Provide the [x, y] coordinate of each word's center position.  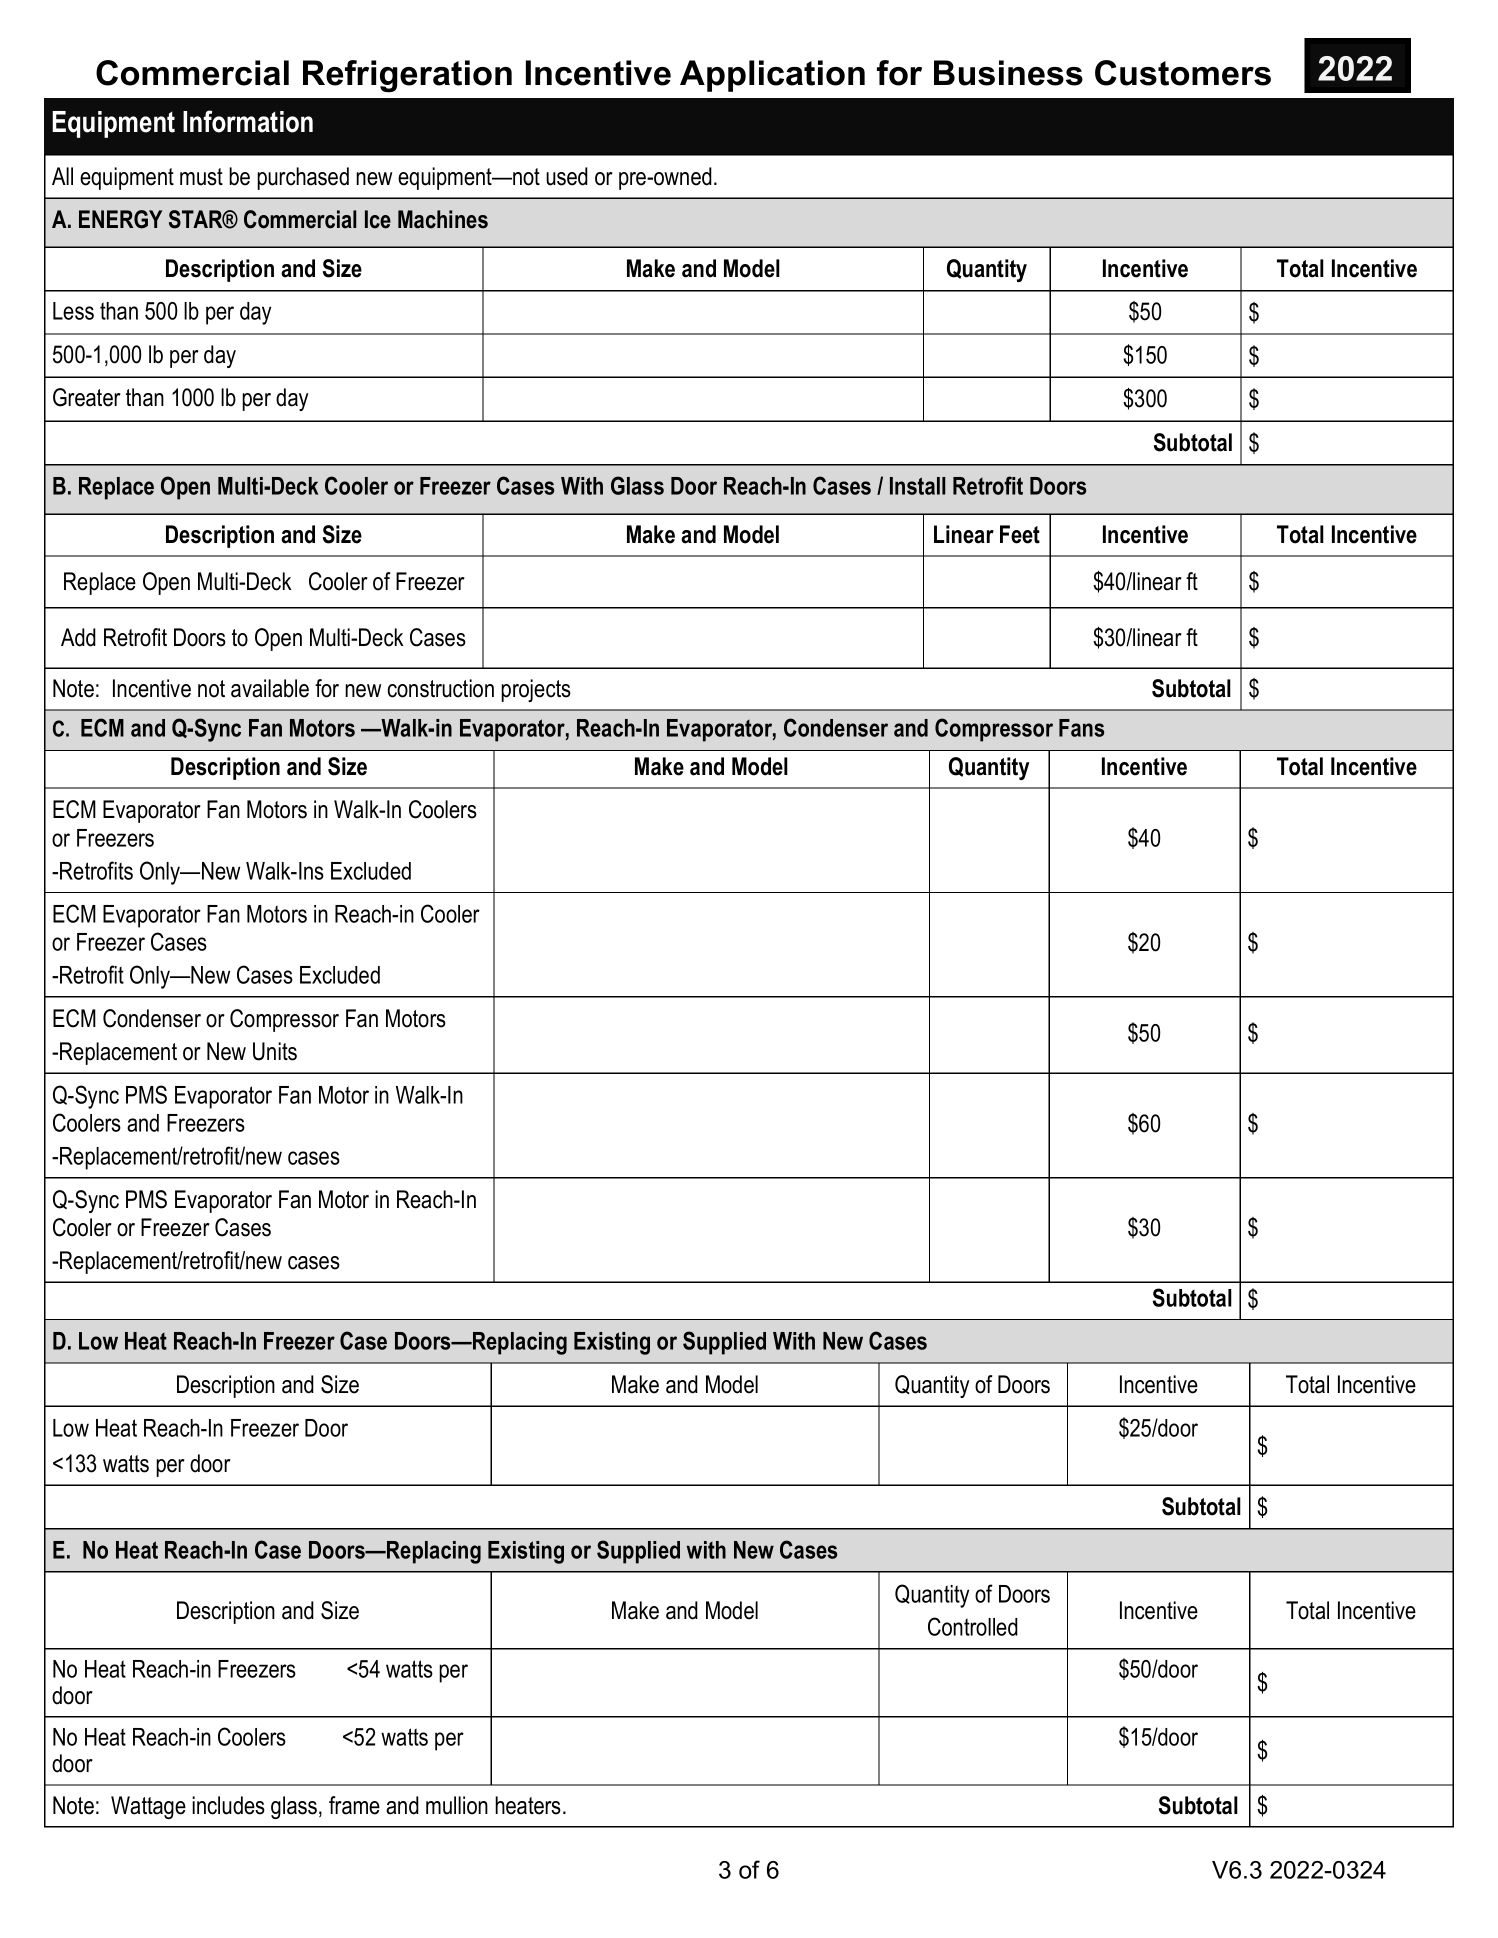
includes [228, 1805]
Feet [1020, 534]
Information [248, 121]
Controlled [973, 1626]
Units [275, 1051]
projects [536, 690]
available [270, 688]
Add [78, 637]
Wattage [148, 1807]
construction [440, 688]
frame [354, 1805]
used [567, 176]
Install [917, 486]
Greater [87, 397]
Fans [1081, 728]
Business [1008, 73]
